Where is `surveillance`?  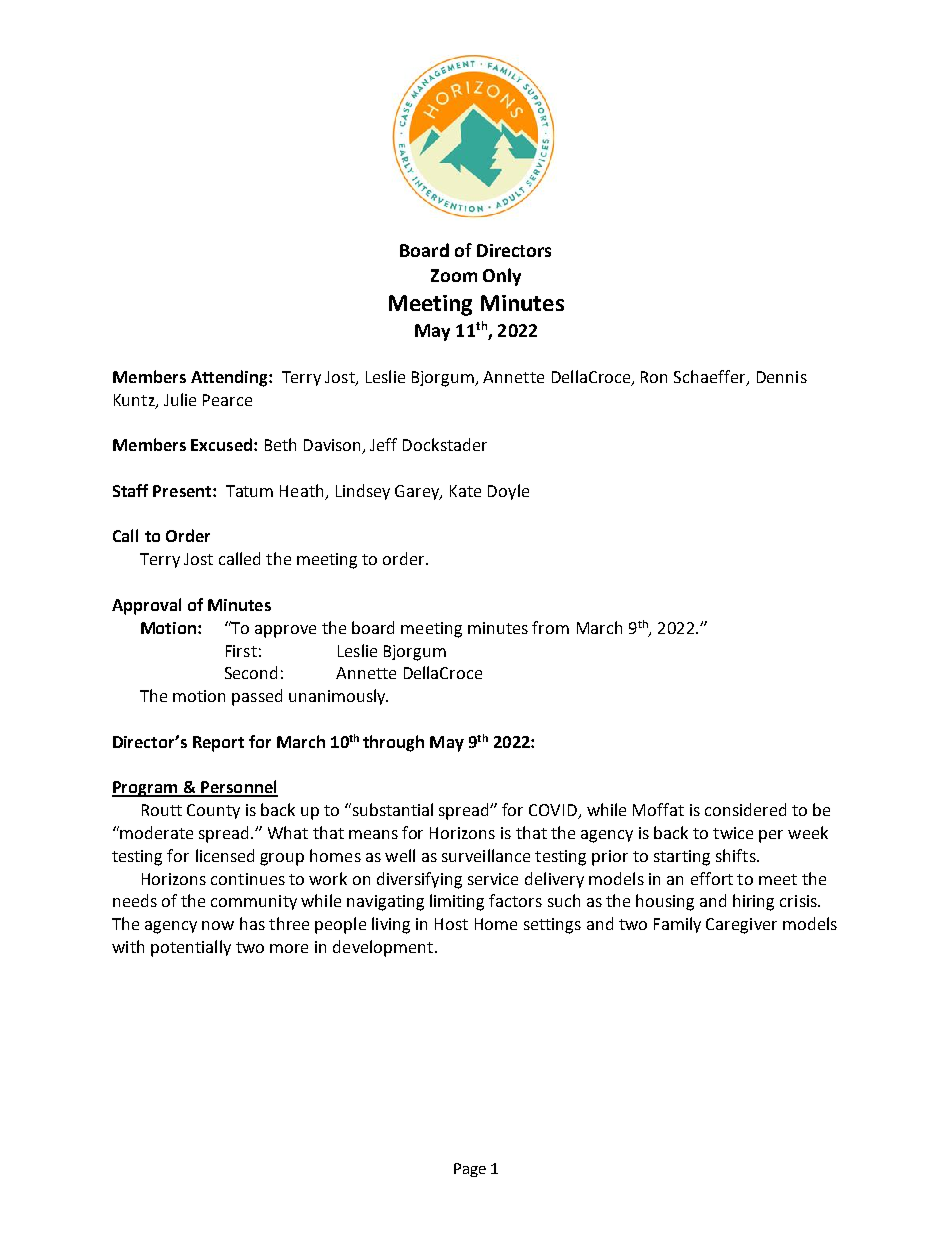
surveillance is located at coordinates (486, 855).
